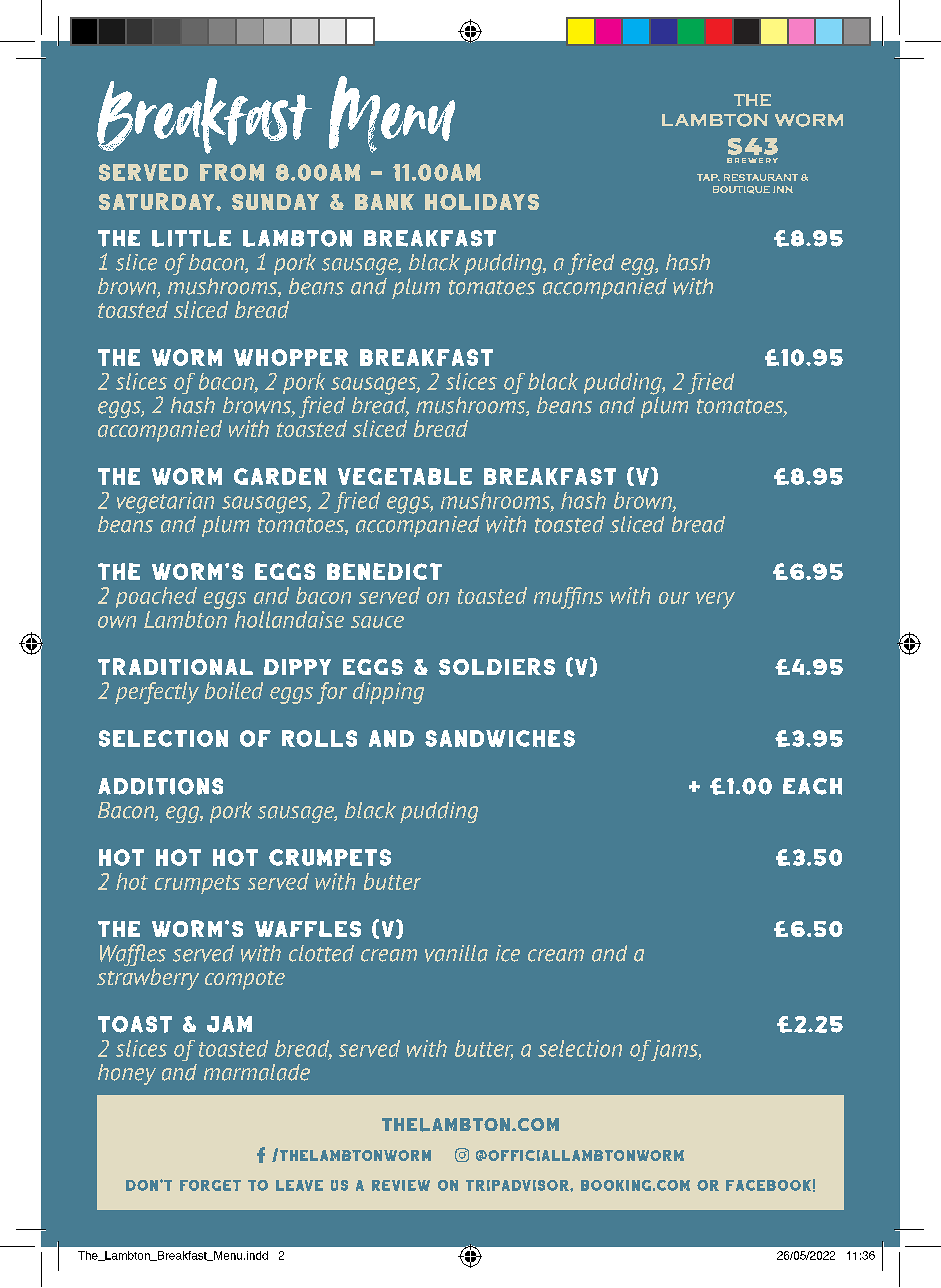 The width and height of the screenshot is (941, 1288). Describe the element at coordinates (384, 202) in the screenshot. I see `Bank` at that location.
